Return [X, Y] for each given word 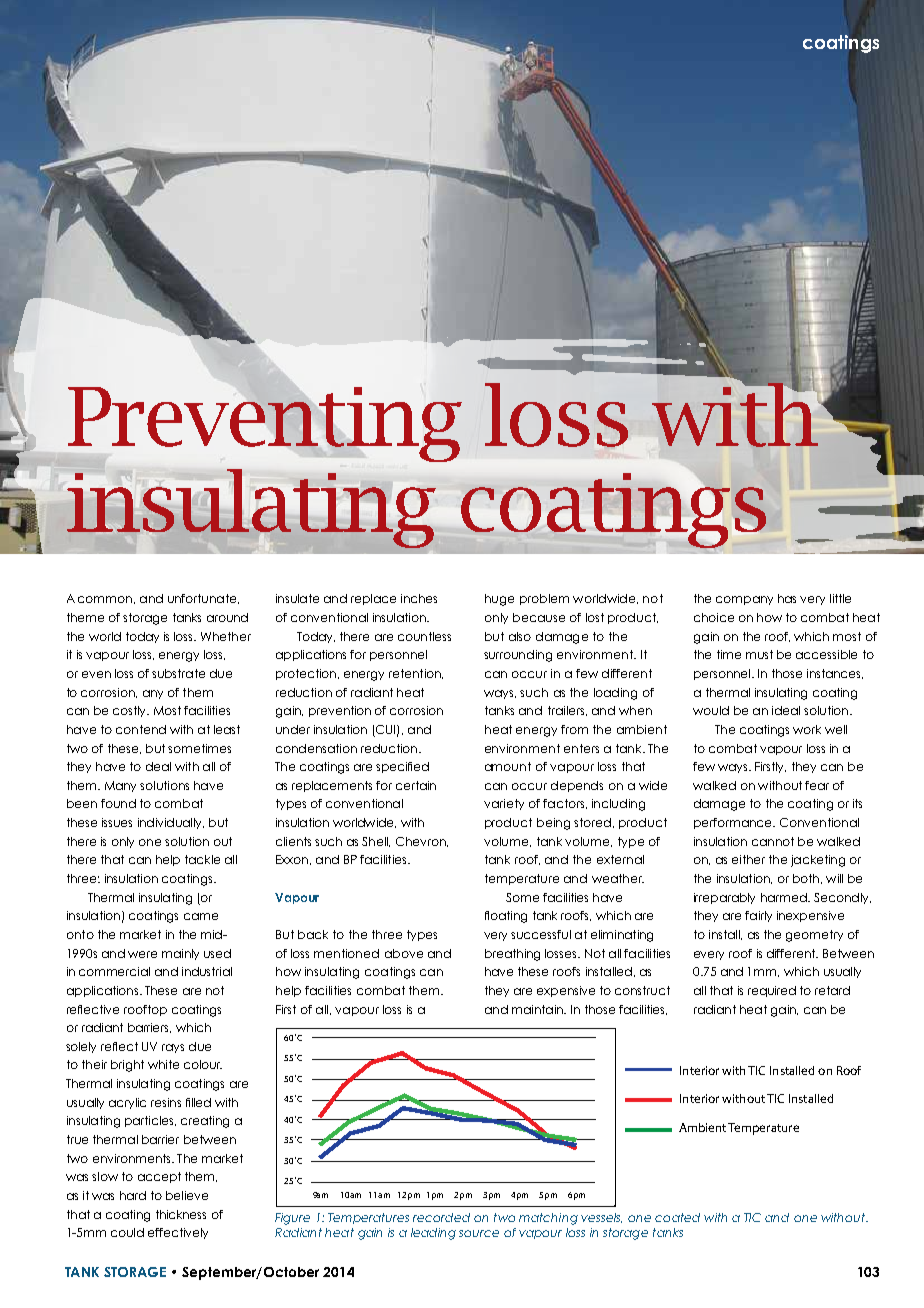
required [772, 991]
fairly [758, 916]
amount [508, 766]
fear [817, 785]
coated [677, 1217]
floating [506, 917]
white [163, 1064]
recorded [441, 1217]
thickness [181, 1214]
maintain [538, 1009]
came [201, 916]
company [744, 600]
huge [499, 600]
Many [120, 786]
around [227, 617]
